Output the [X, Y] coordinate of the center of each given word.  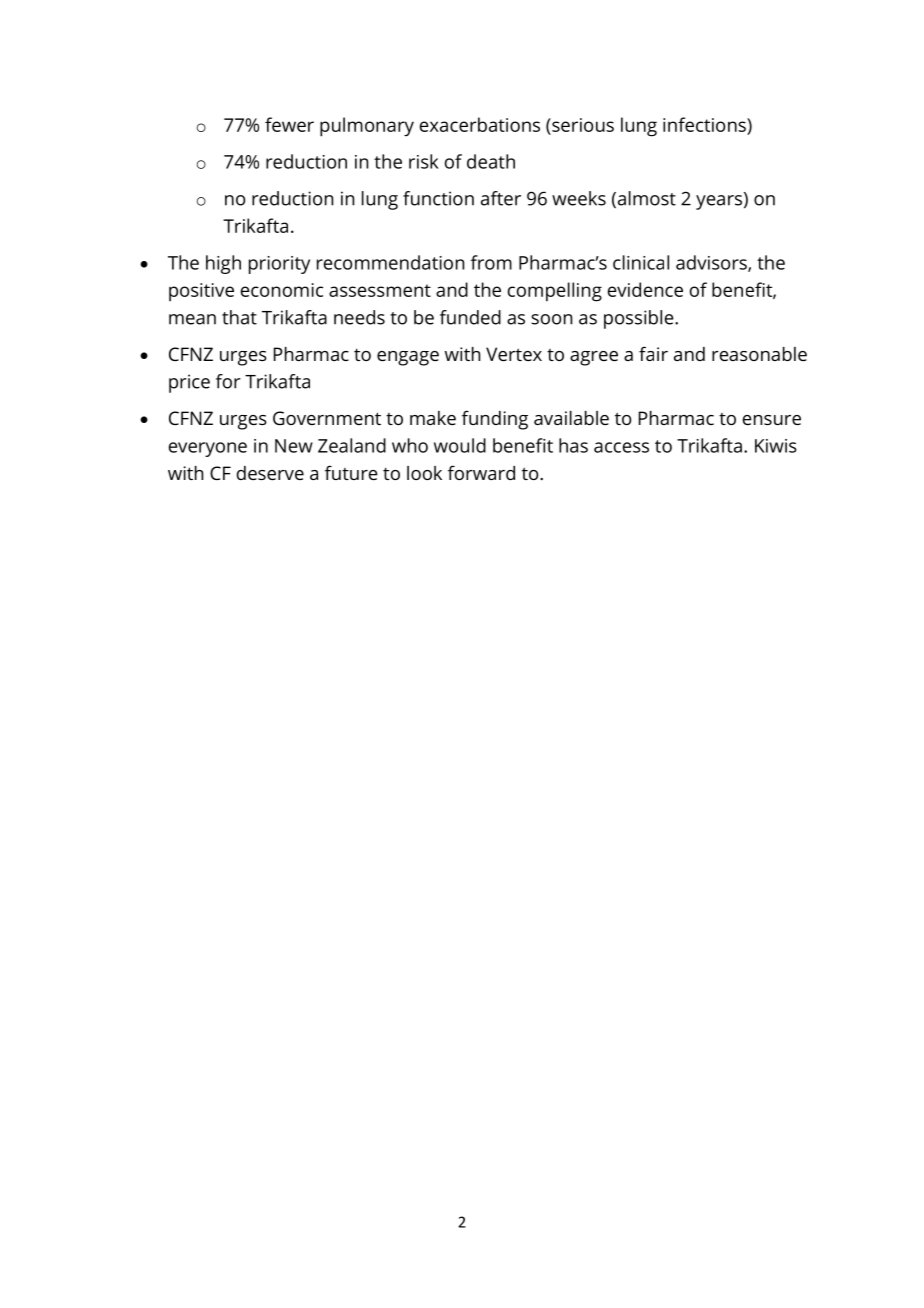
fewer [289, 124]
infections [705, 124]
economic [282, 290]
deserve [270, 473]
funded [470, 317]
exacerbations [480, 124]
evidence [645, 289]
